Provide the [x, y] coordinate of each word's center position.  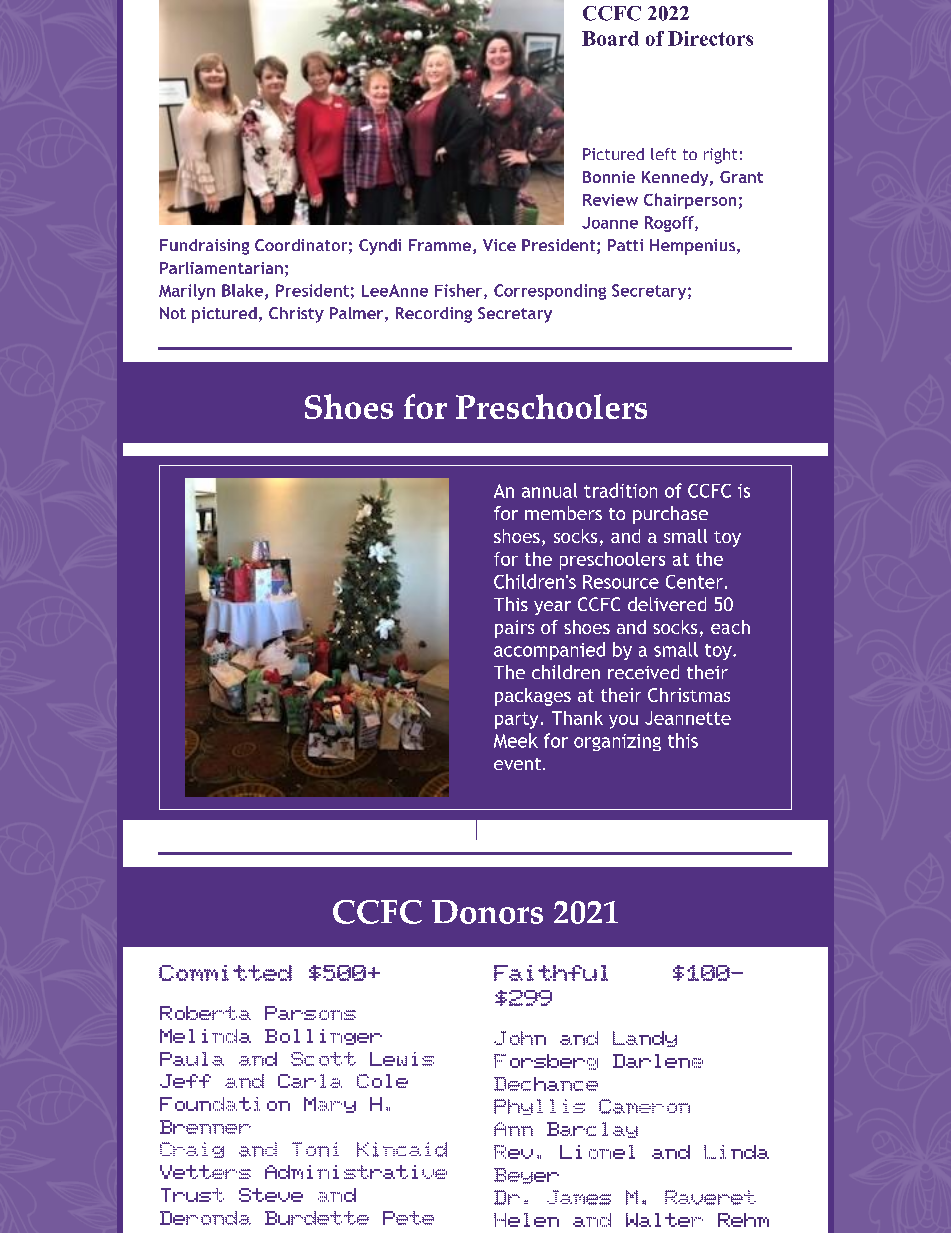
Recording [434, 315]
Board [610, 38]
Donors [487, 912]
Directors [710, 38]
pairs [514, 629]
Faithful [551, 973]
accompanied [549, 651]
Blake [244, 291]
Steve [271, 1195]
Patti [625, 245]
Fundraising [204, 247]
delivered [667, 604]
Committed [225, 973]
